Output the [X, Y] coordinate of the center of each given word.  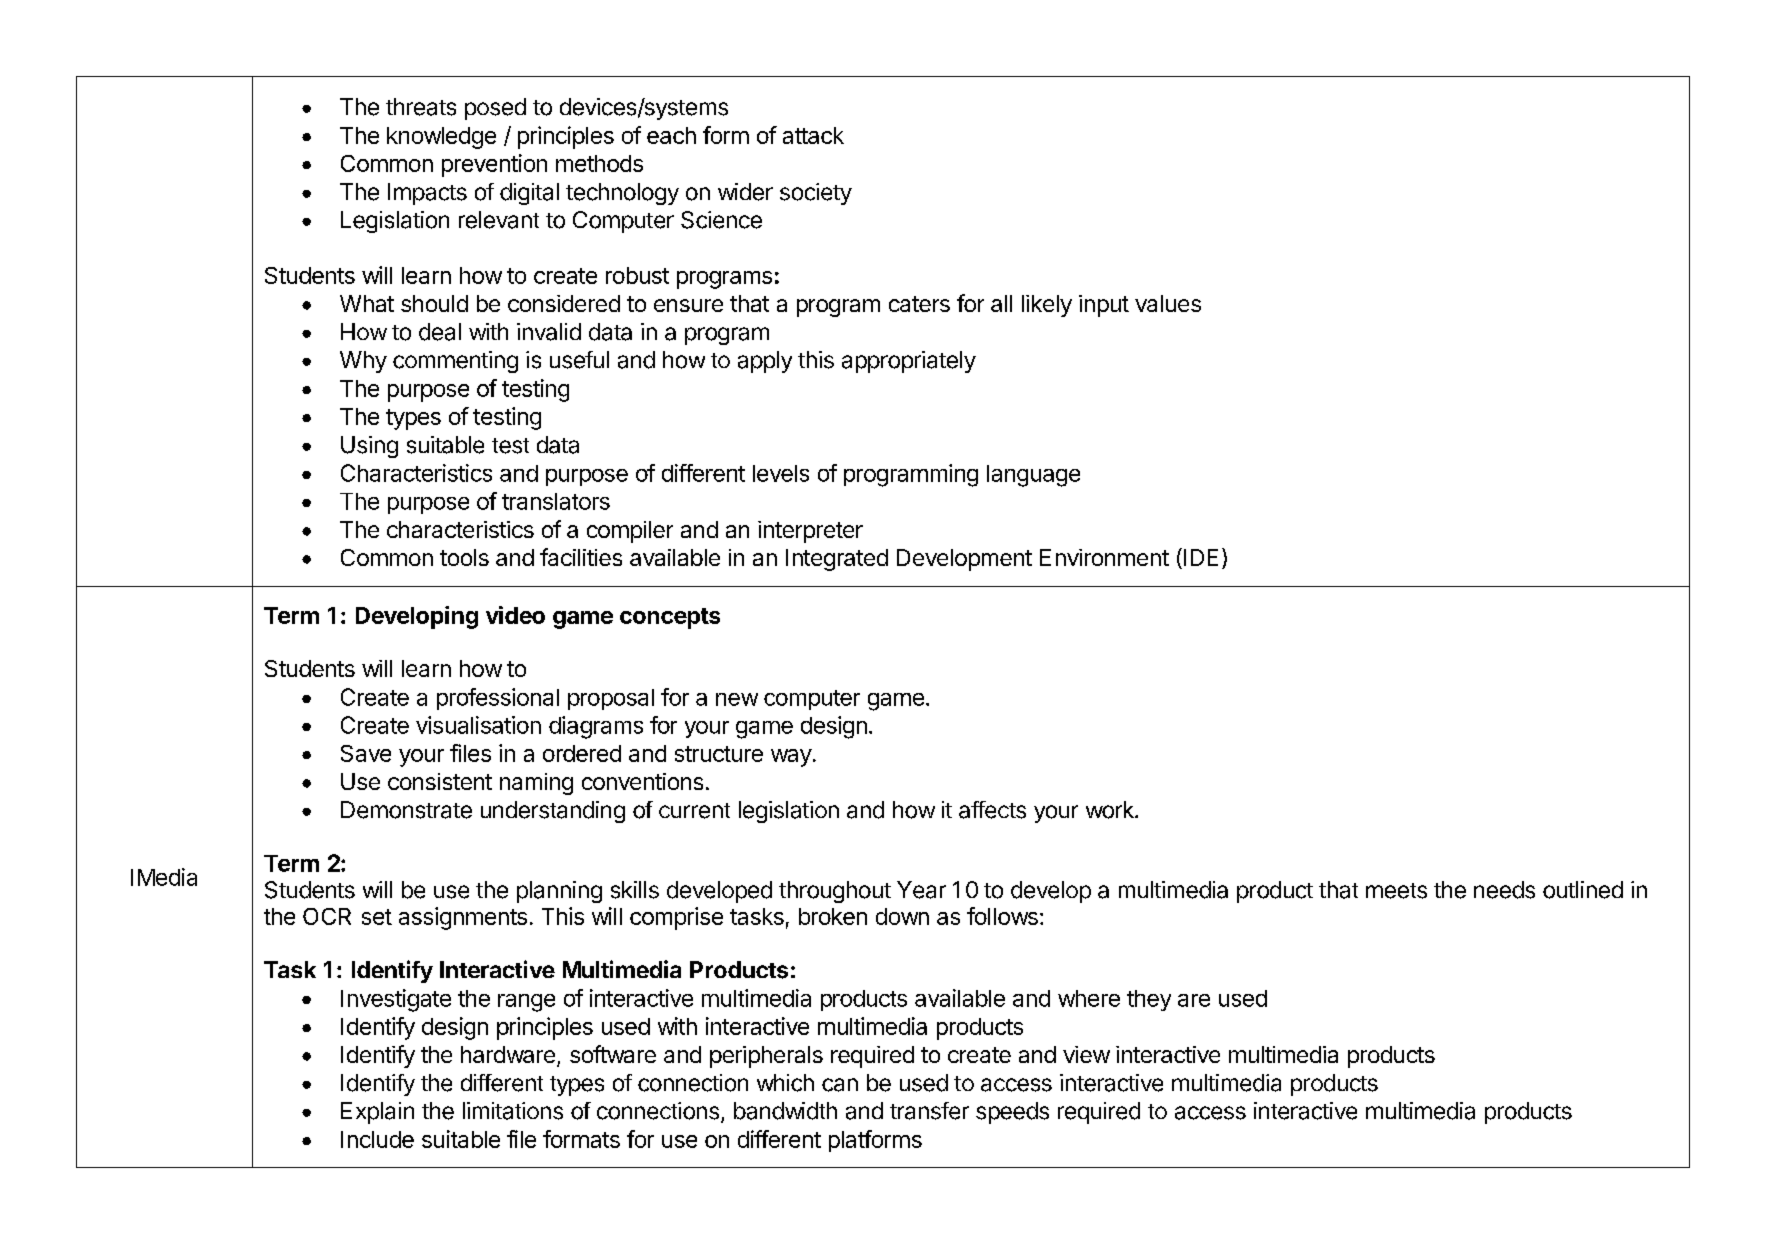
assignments [463, 918]
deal [440, 332]
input [1104, 306]
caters [919, 304]
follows [1002, 916]
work [1111, 810]
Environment [1104, 557]
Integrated [837, 560]
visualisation [478, 725]
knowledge [441, 138]
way [791, 758]
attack [813, 135]
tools [464, 557]
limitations [513, 1111]
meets [1396, 891]
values [1168, 303]
